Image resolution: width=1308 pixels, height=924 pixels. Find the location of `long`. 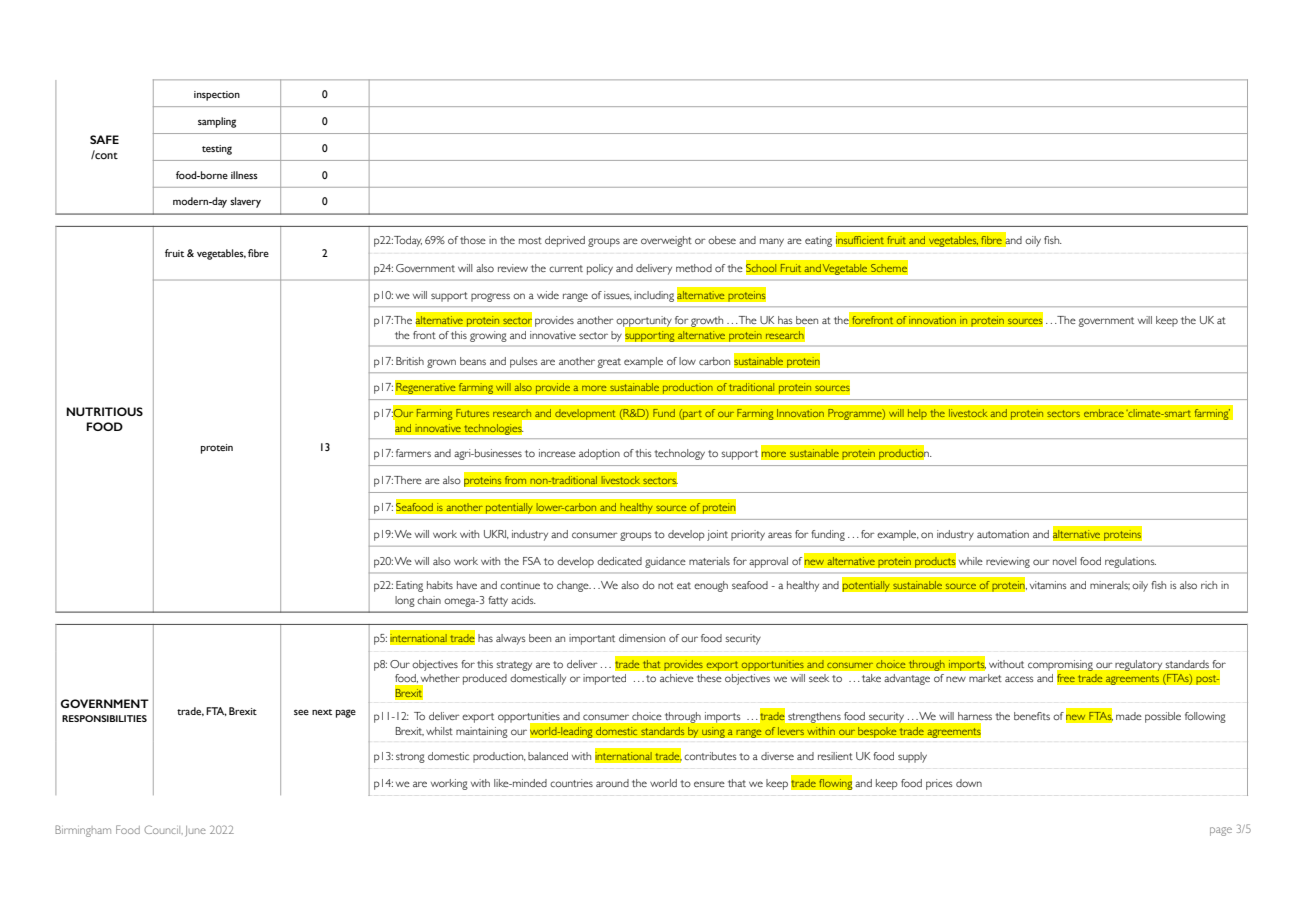

long is located at coordinates (405, 601).
